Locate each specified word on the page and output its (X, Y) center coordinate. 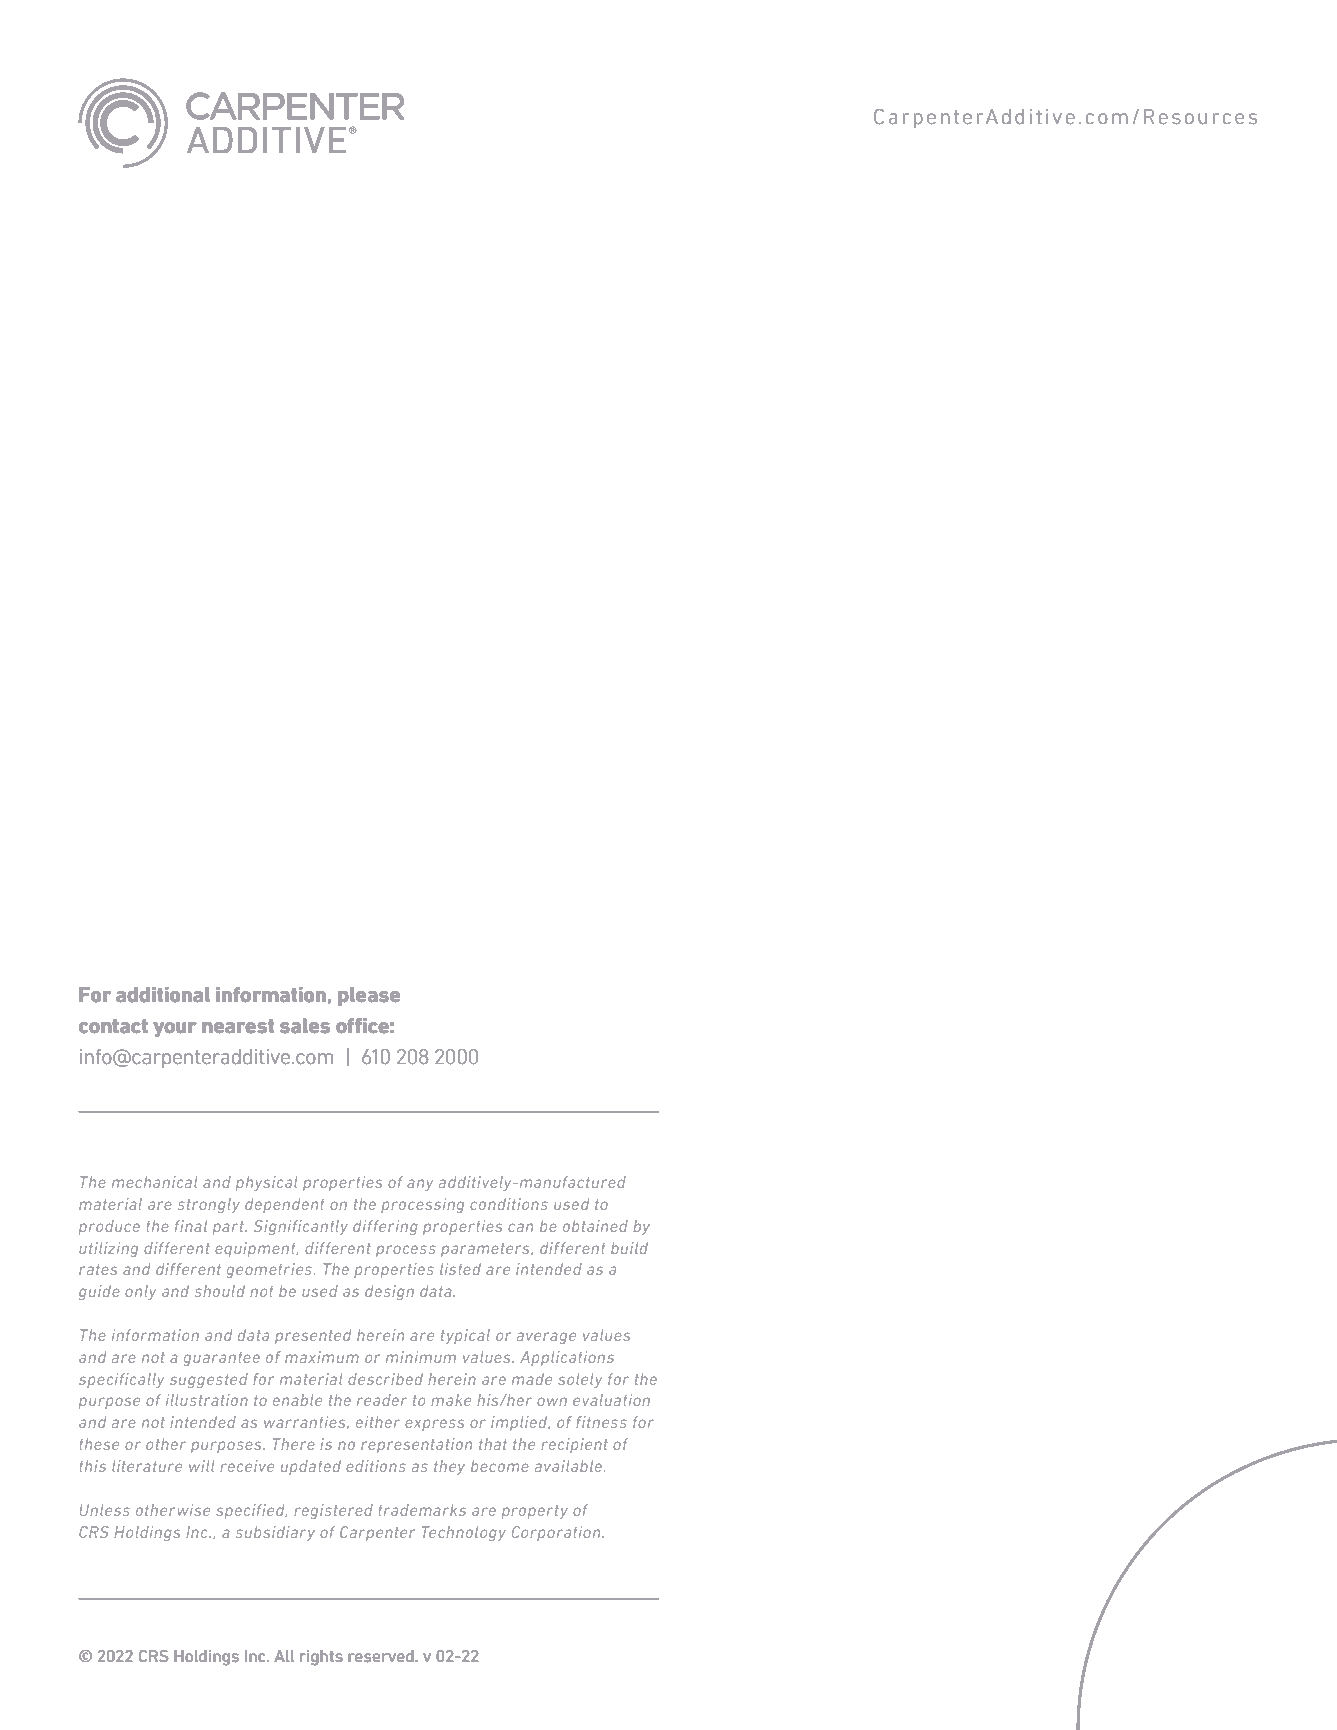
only (140, 1292)
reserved (382, 1656)
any (420, 1185)
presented (313, 1336)
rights (321, 1658)
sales (305, 1026)
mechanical (154, 1182)
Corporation (557, 1533)
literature (147, 1466)
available (570, 1466)
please (369, 996)
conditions (509, 1204)
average (546, 1338)
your (175, 1029)
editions (376, 1466)
